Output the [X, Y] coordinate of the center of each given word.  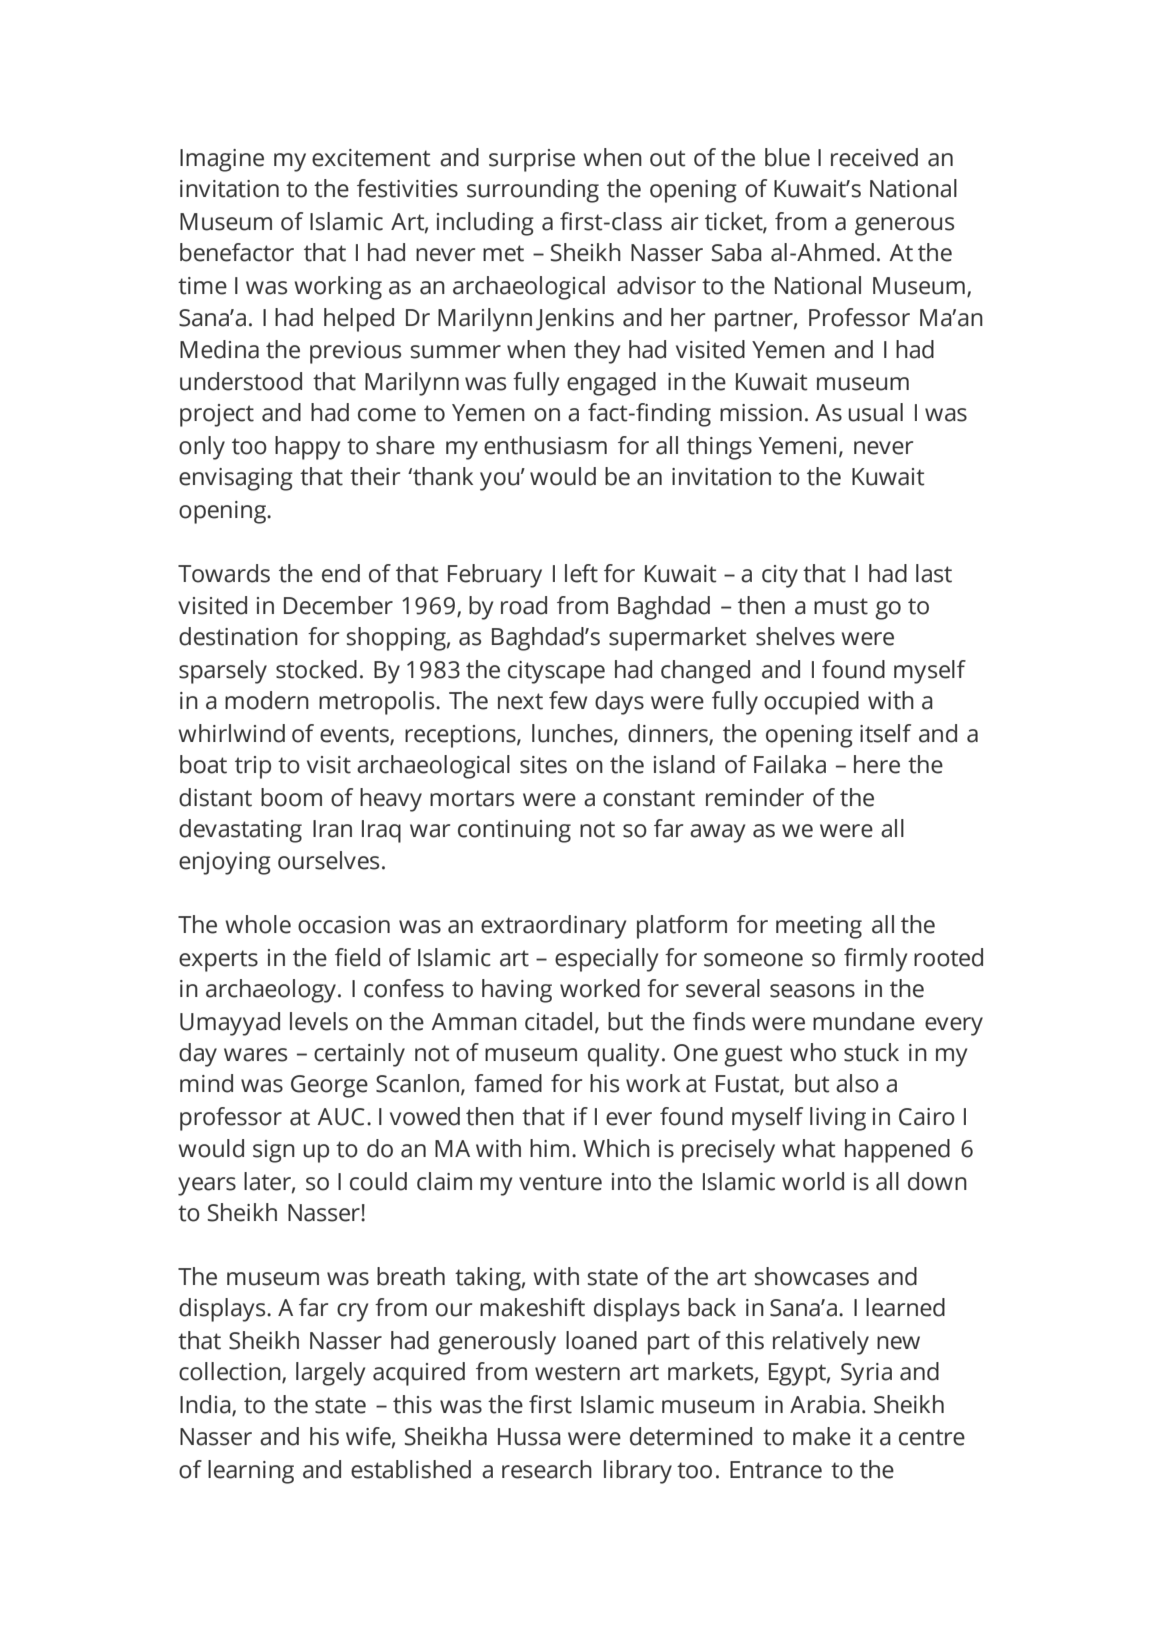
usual [876, 412]
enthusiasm [545, 445]
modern [267, 700]
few [568, 700]
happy [307, 448]
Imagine [222, 160]
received [874, 157]
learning [251, 1472]
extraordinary [553, 927]
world [813, 1181]
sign [274, 1151]
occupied [811, 703]
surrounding [533, 191]
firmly [875, 960]
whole [258, 924]
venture [560, 1182]
